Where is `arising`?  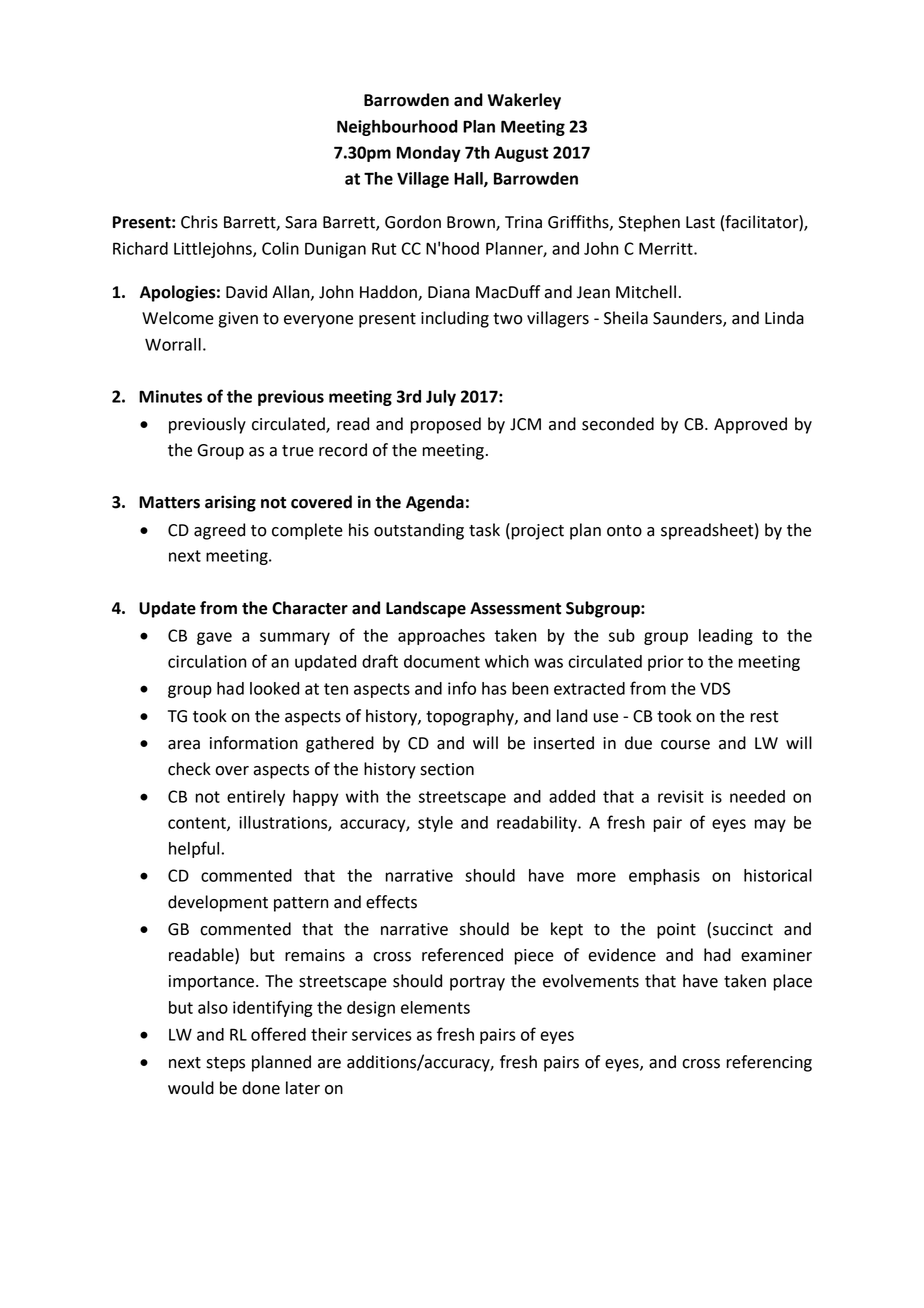 arising is located at coordinates (230, 503).
